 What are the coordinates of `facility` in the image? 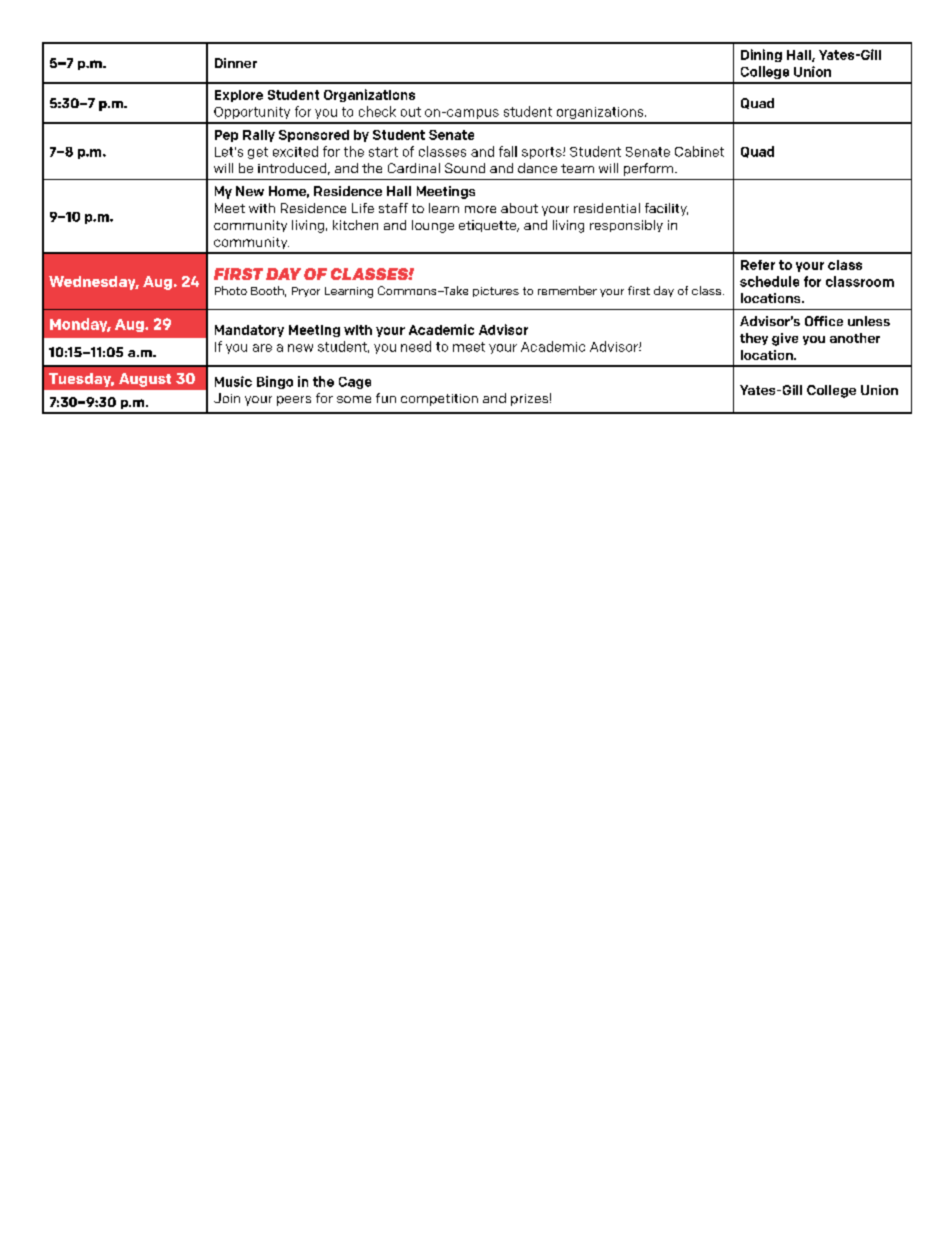 It's located at (666, 209).
